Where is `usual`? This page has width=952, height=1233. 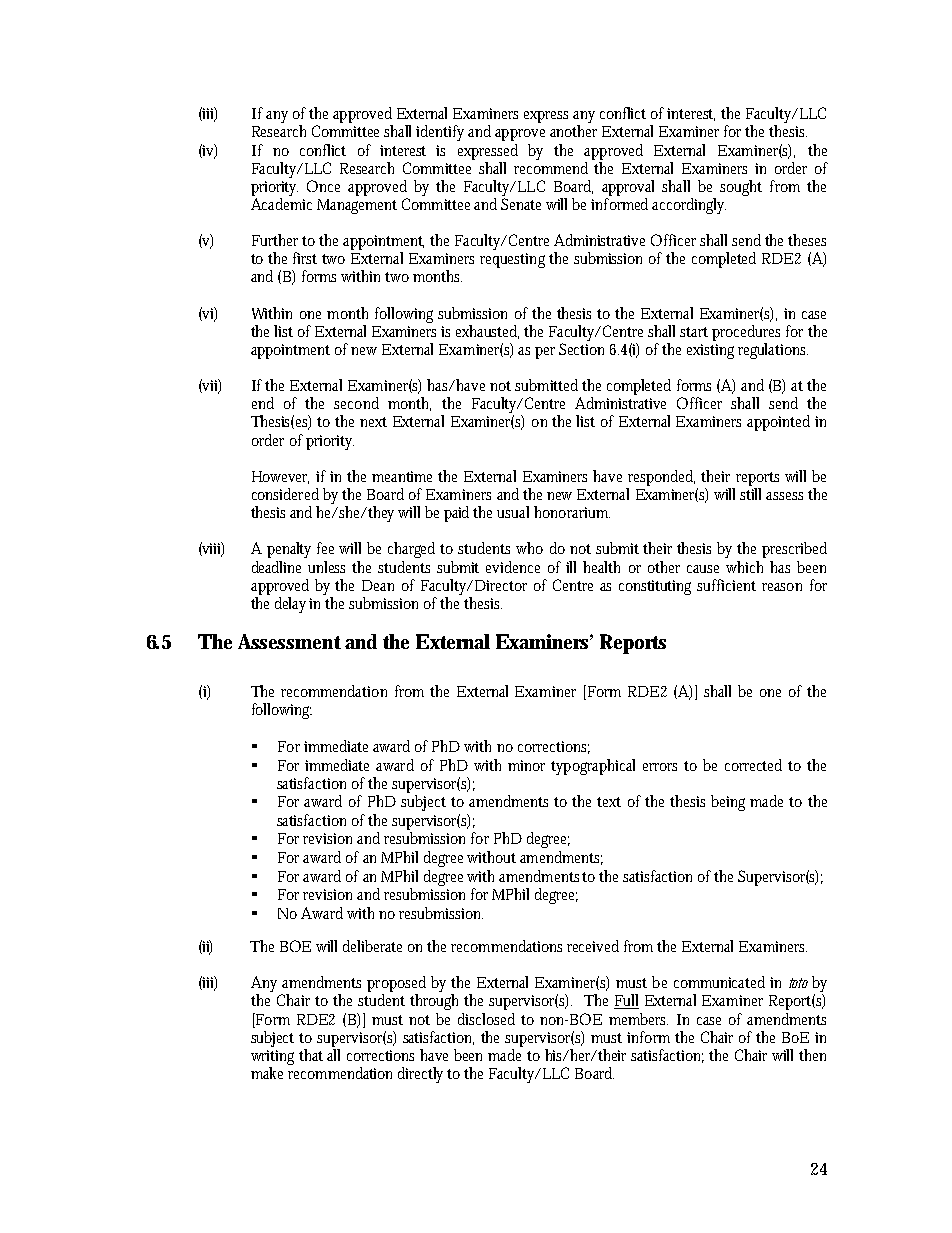 usual is located at coordinates (513, 512).
